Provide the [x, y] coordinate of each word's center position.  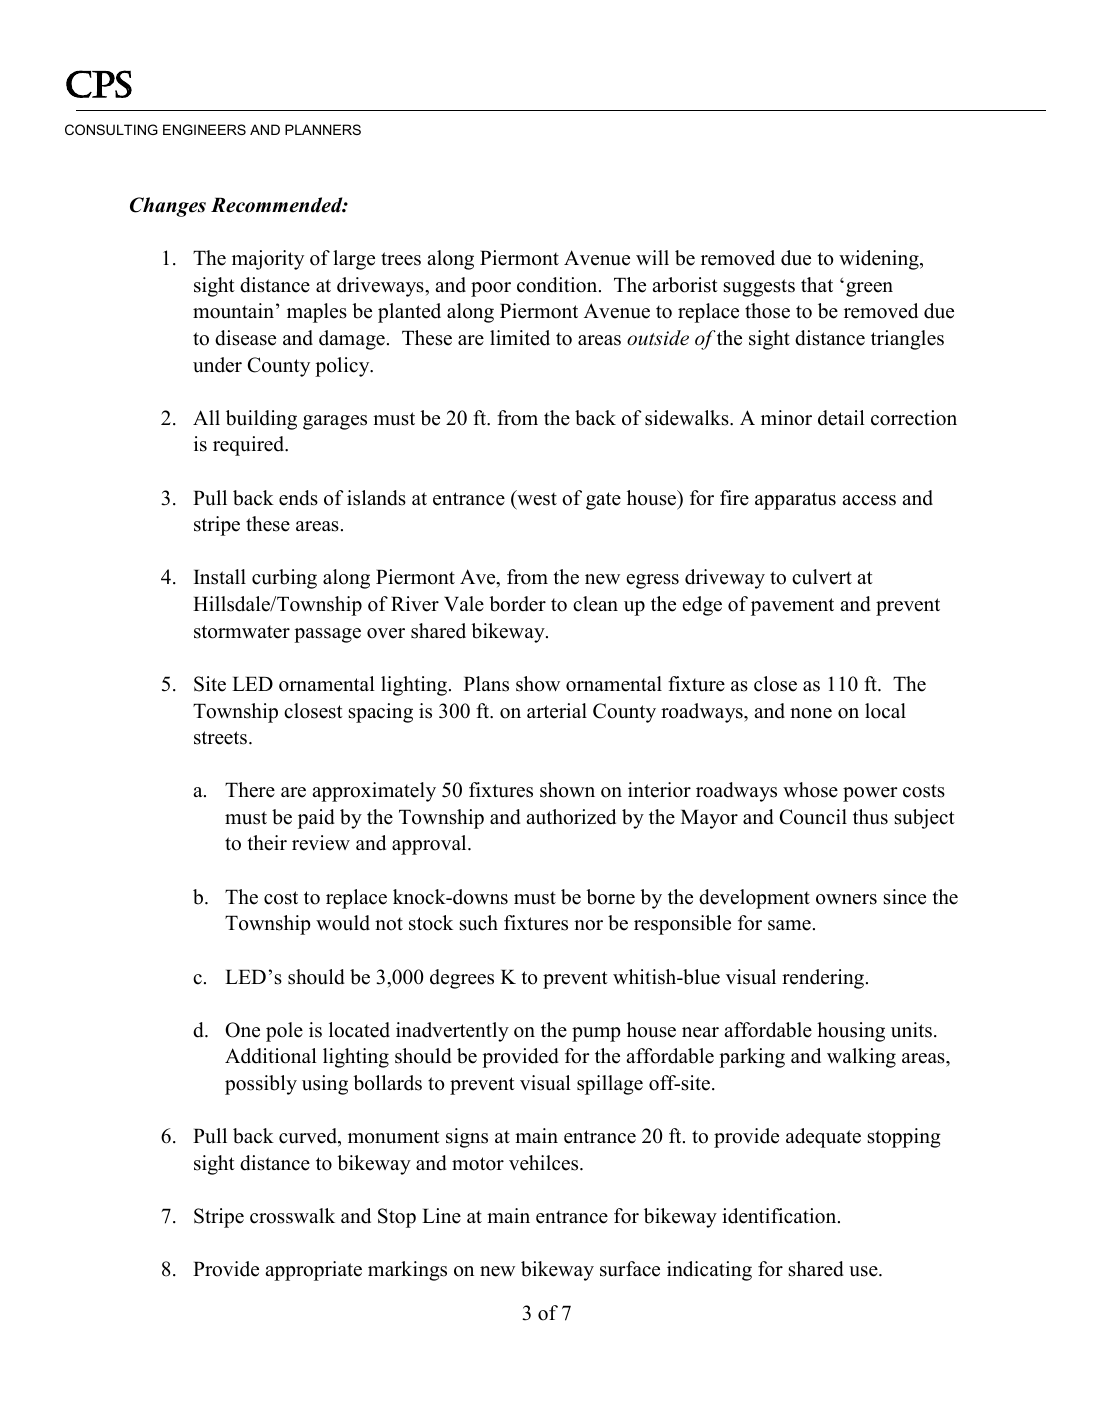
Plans [486, 684]
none [811, 713]
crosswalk [292, 1216]
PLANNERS [323, 129]
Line [441, 1216]
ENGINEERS [204, 129]
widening [880, 260]
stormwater [242, 632]
